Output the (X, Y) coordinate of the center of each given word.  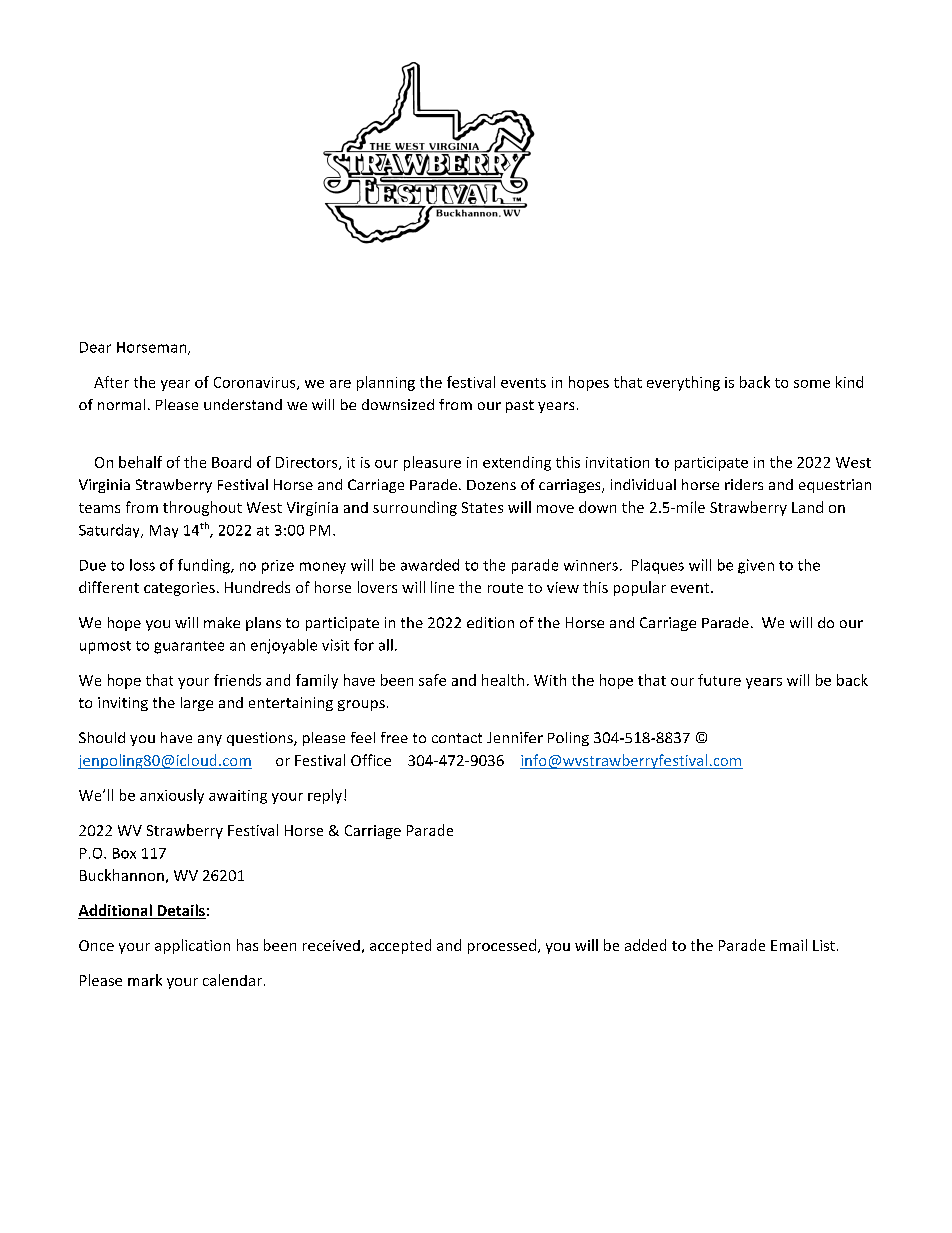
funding (205, 566)
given (756, 566)
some (812, 384)
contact (457, 738)
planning (386, 383)
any (210, 740)
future (719, 680)
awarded (430, 565)
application (192, 946)
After (111, 382)
